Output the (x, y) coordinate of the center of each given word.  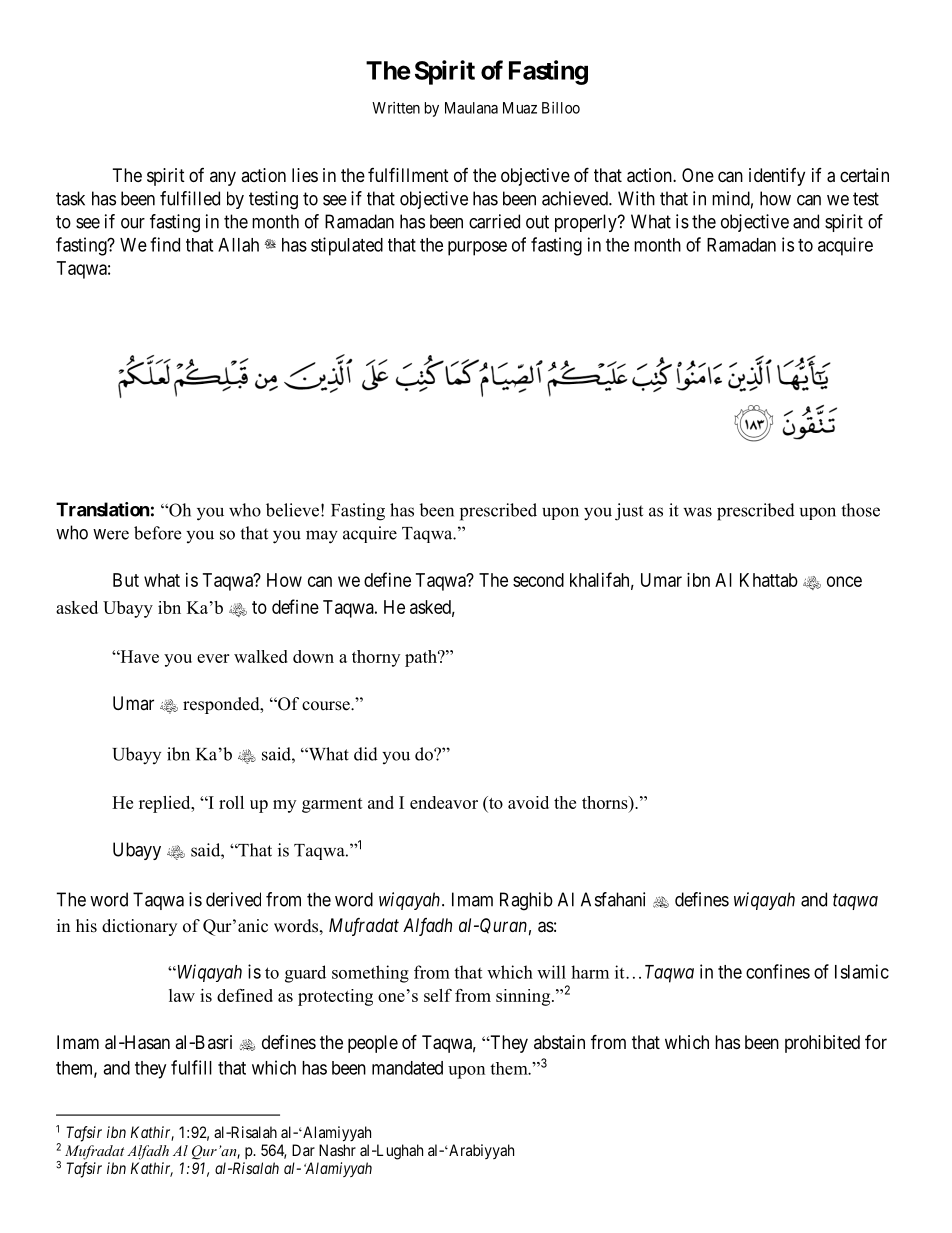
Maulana (471, 108)
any (223, 178)
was (697, 512)
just (629, 512)
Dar (303, 1150)
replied (166, 804)
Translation (103, 509)
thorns (606, 802)
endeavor (444, 802)
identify (777, 177)
